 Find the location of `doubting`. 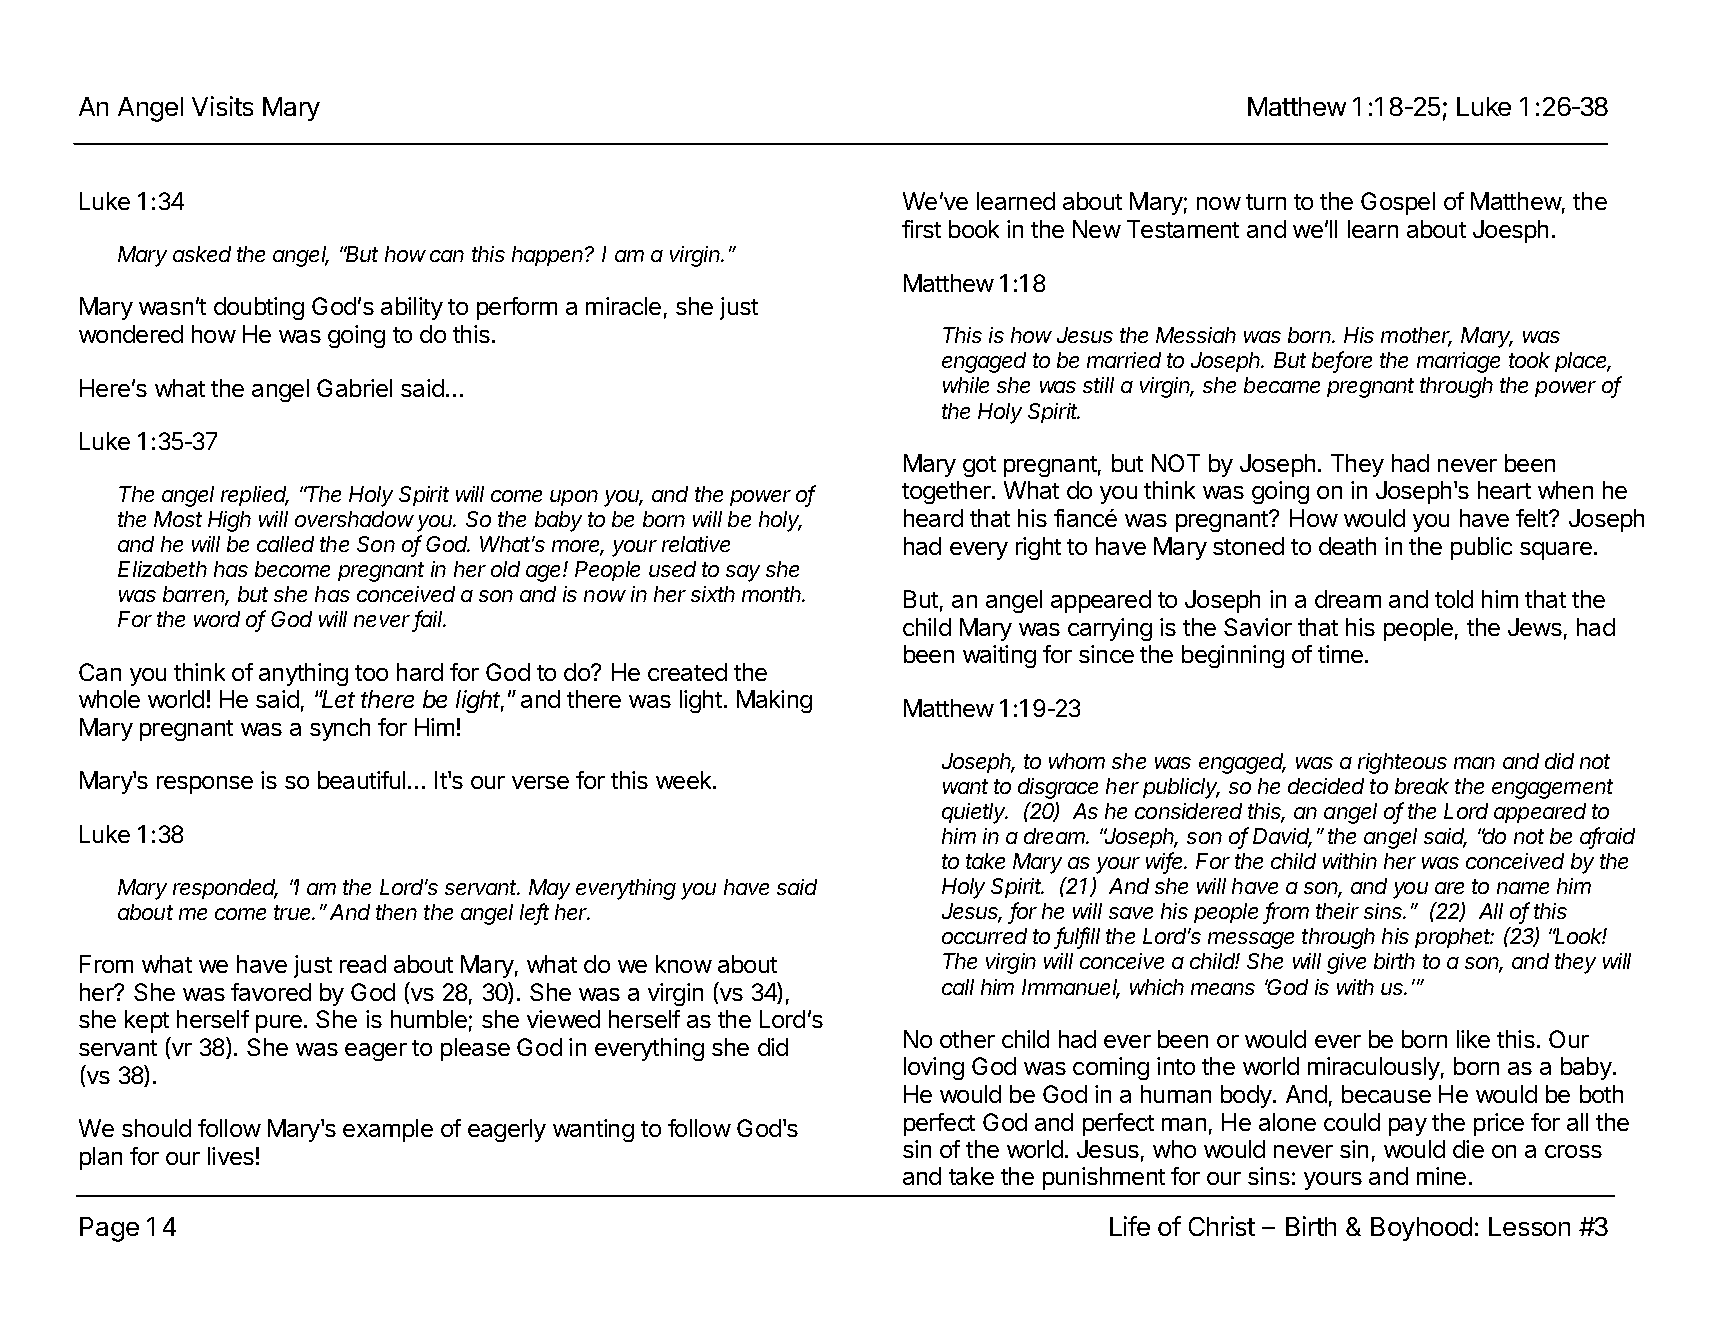

doubting is located at coordinates (259, 308).
